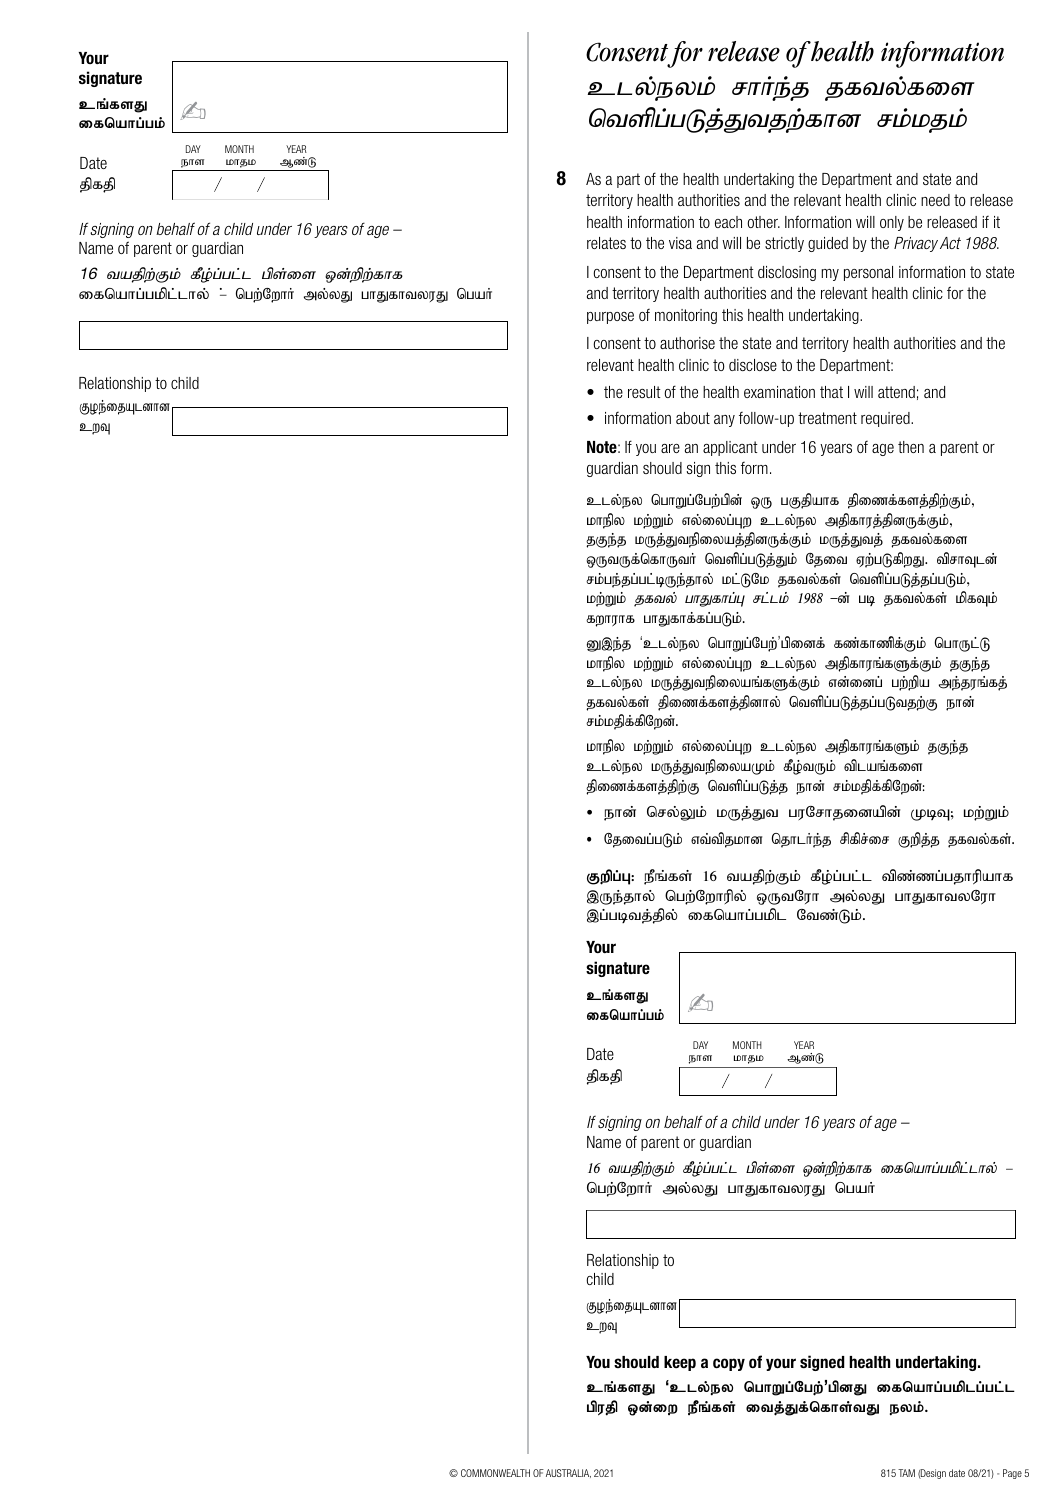 The width and height of the screenshot is (1064, 1505). Describe the element at coordinates (680, 1363) in the screenshot. I see `keep` at that location.
